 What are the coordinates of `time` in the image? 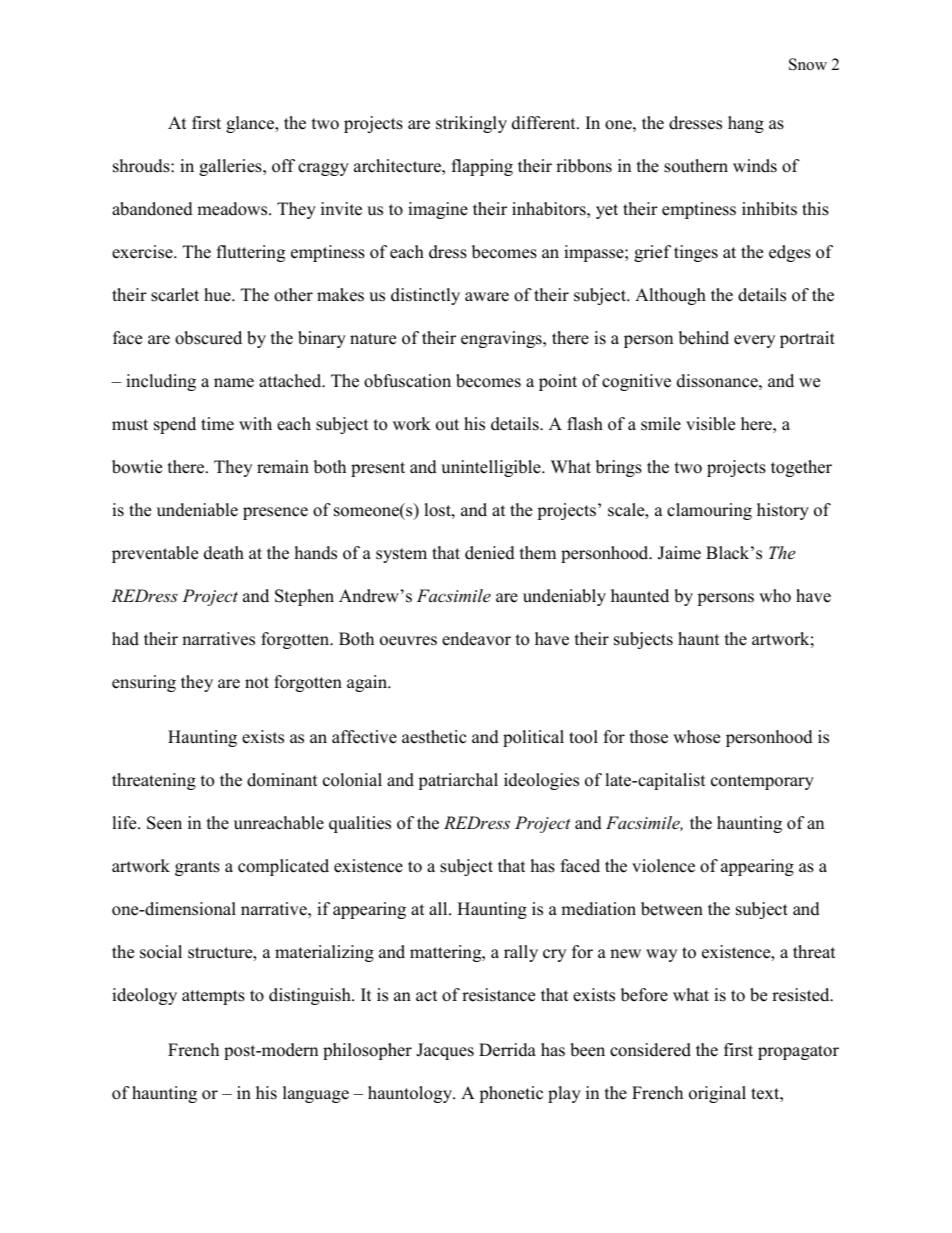 It's located at (217, 424).
